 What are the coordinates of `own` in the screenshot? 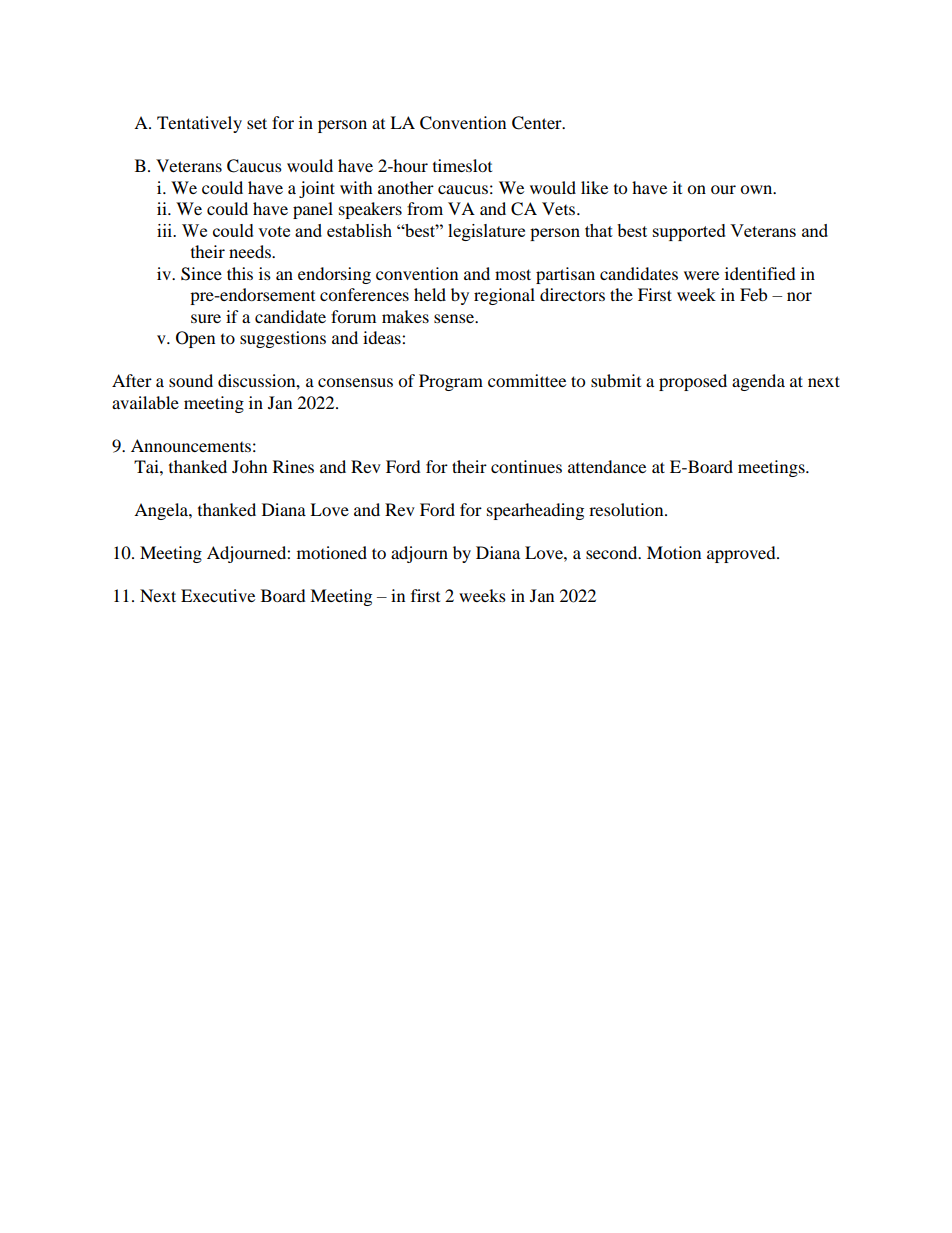 It's located at (757, 189).
